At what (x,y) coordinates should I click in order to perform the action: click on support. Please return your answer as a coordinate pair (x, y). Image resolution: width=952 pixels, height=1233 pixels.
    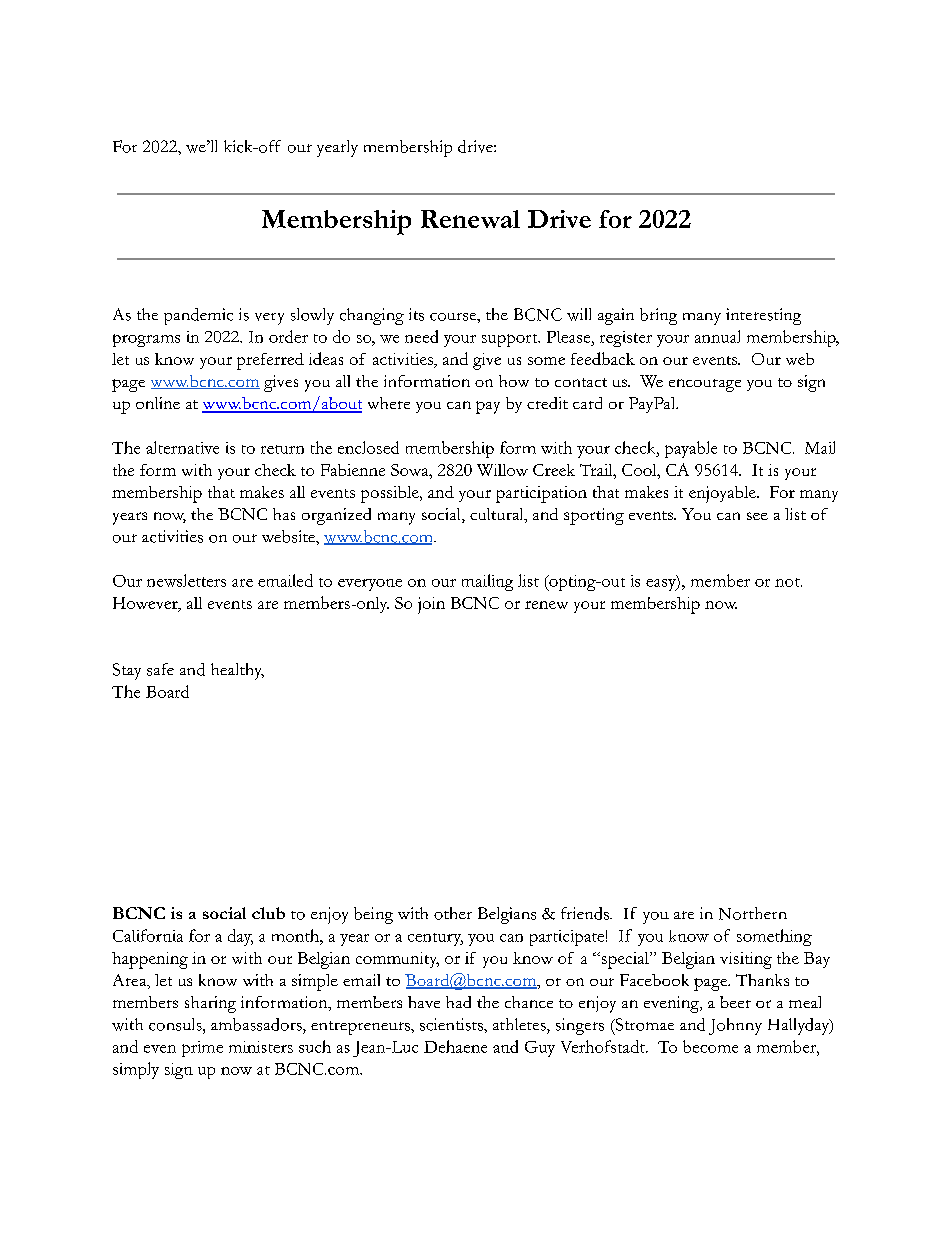
    Looking at the image, I should click on (511, 340).
